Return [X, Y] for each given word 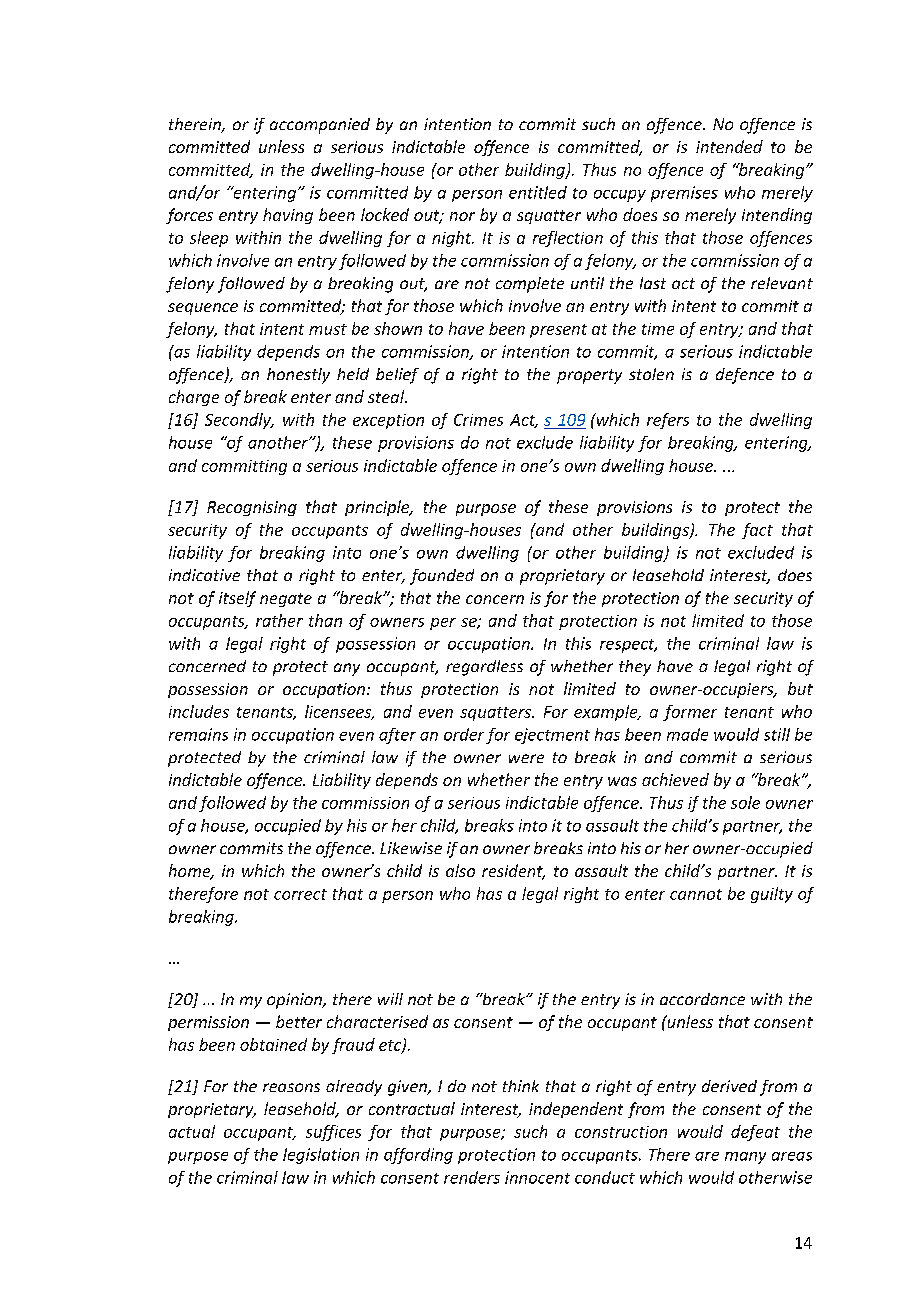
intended [729, 146]
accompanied [320, 126]
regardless [484, 668]
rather [279, 620]
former [690, 713]
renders [472, 1177]
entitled [538, 192]
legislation [321, 1156]
